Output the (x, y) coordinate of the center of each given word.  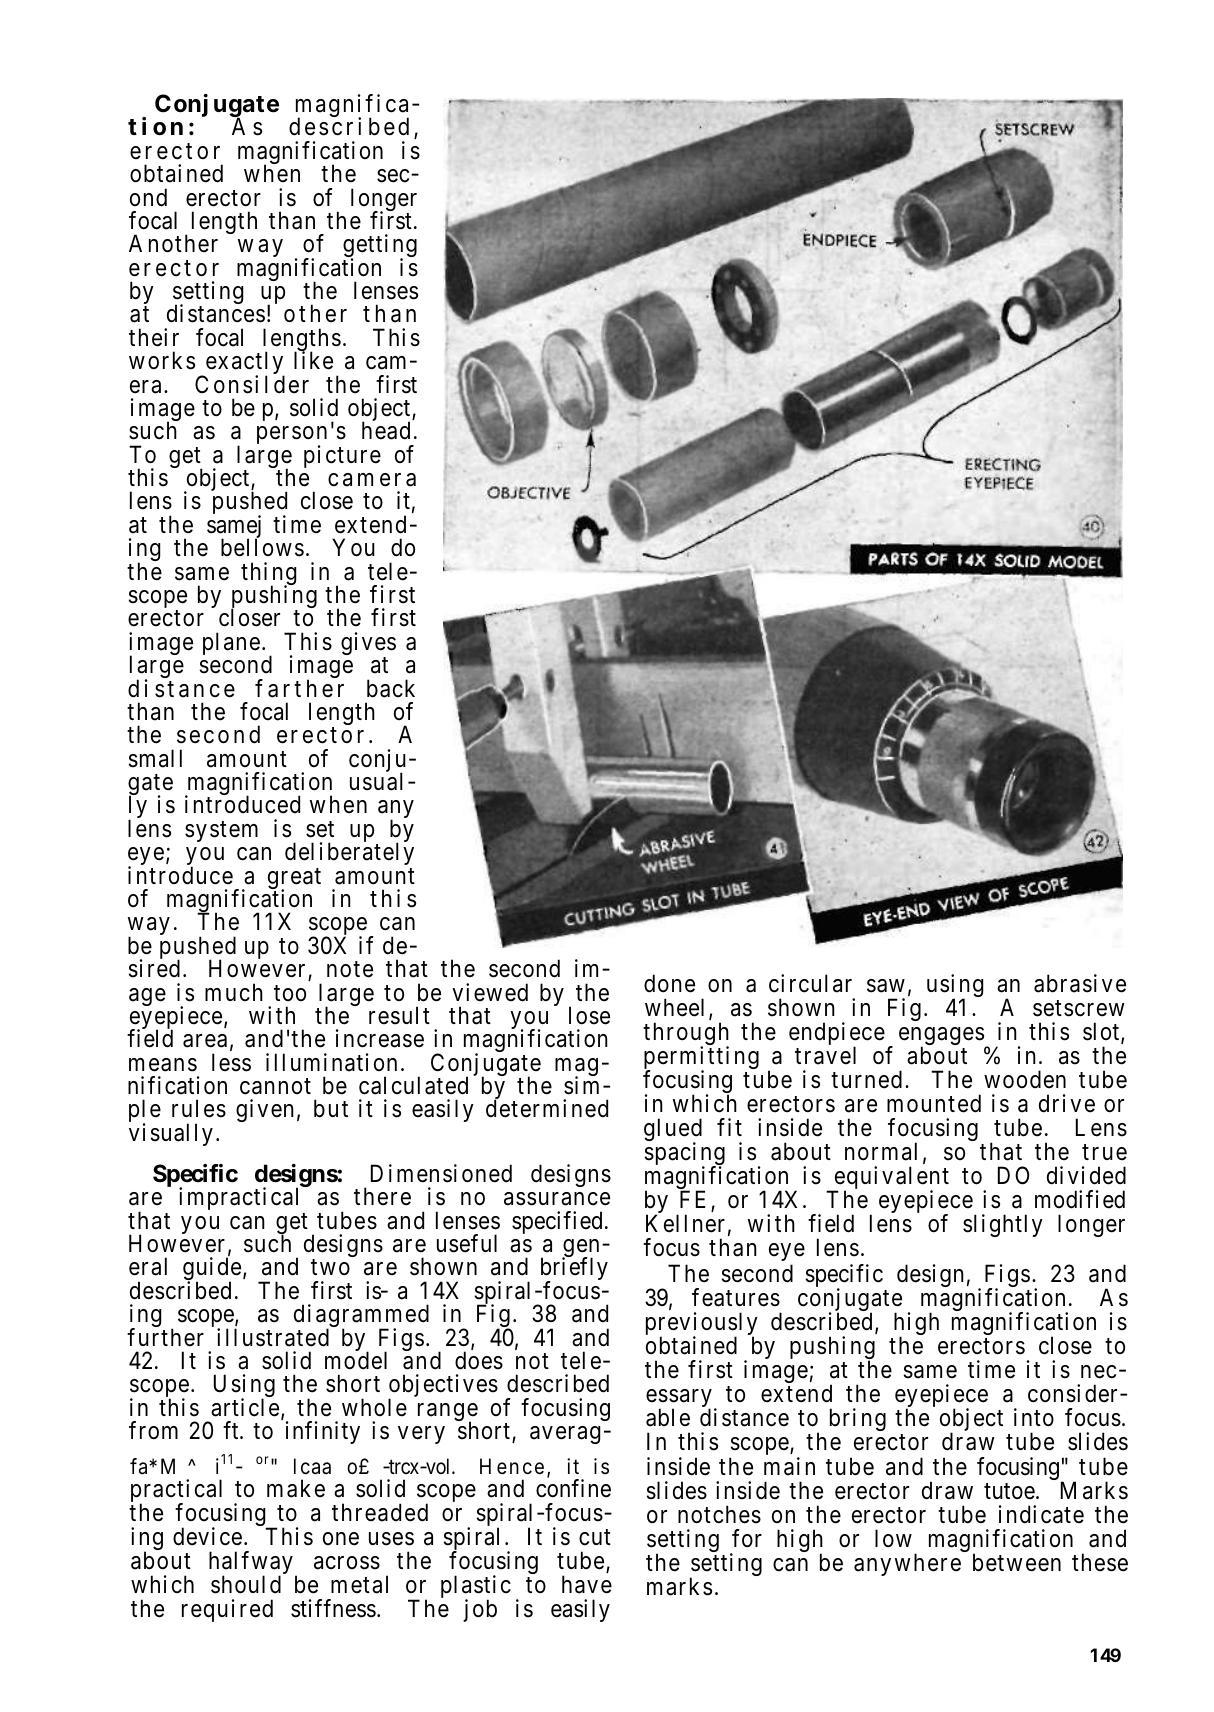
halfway (251, 1564)
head (386, 430)
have (587, 1584)
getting (380, 247)
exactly (244, 364)
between (1017, 1562)
